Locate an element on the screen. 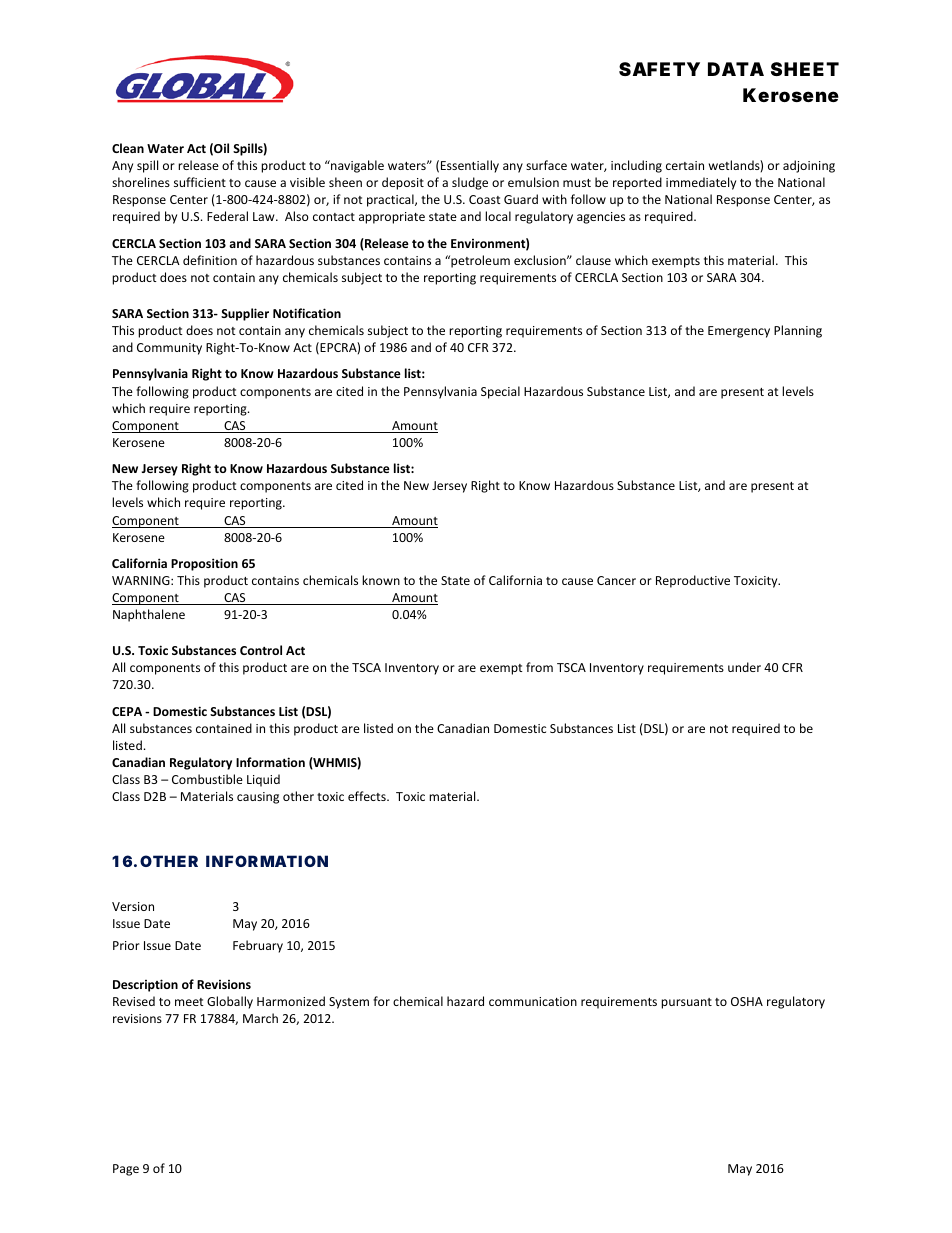  Combustible is located at coordinates (207, 779).
